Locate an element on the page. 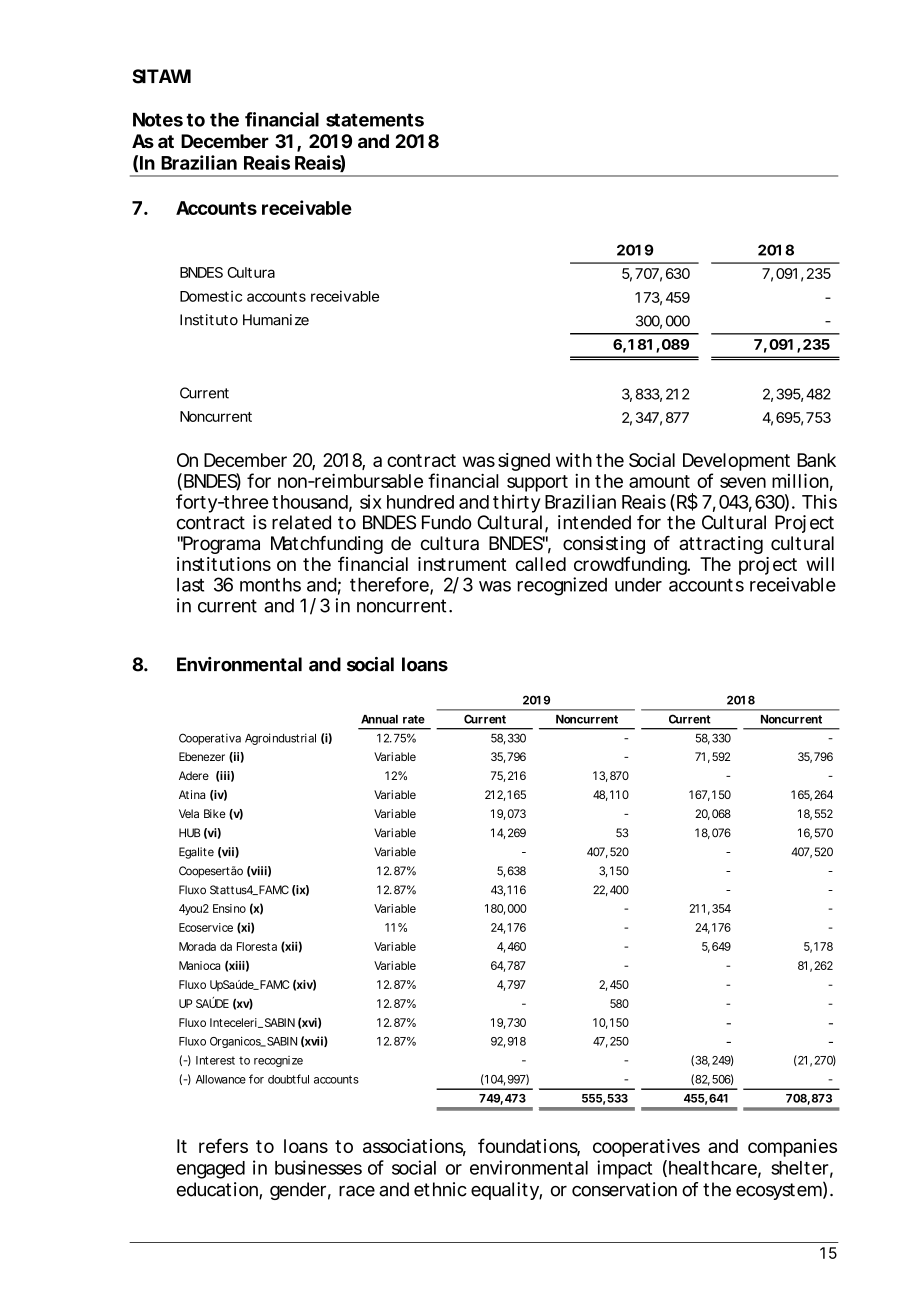 This image has width=924, height=1308. Notes is located at coordinates (158, 120).
